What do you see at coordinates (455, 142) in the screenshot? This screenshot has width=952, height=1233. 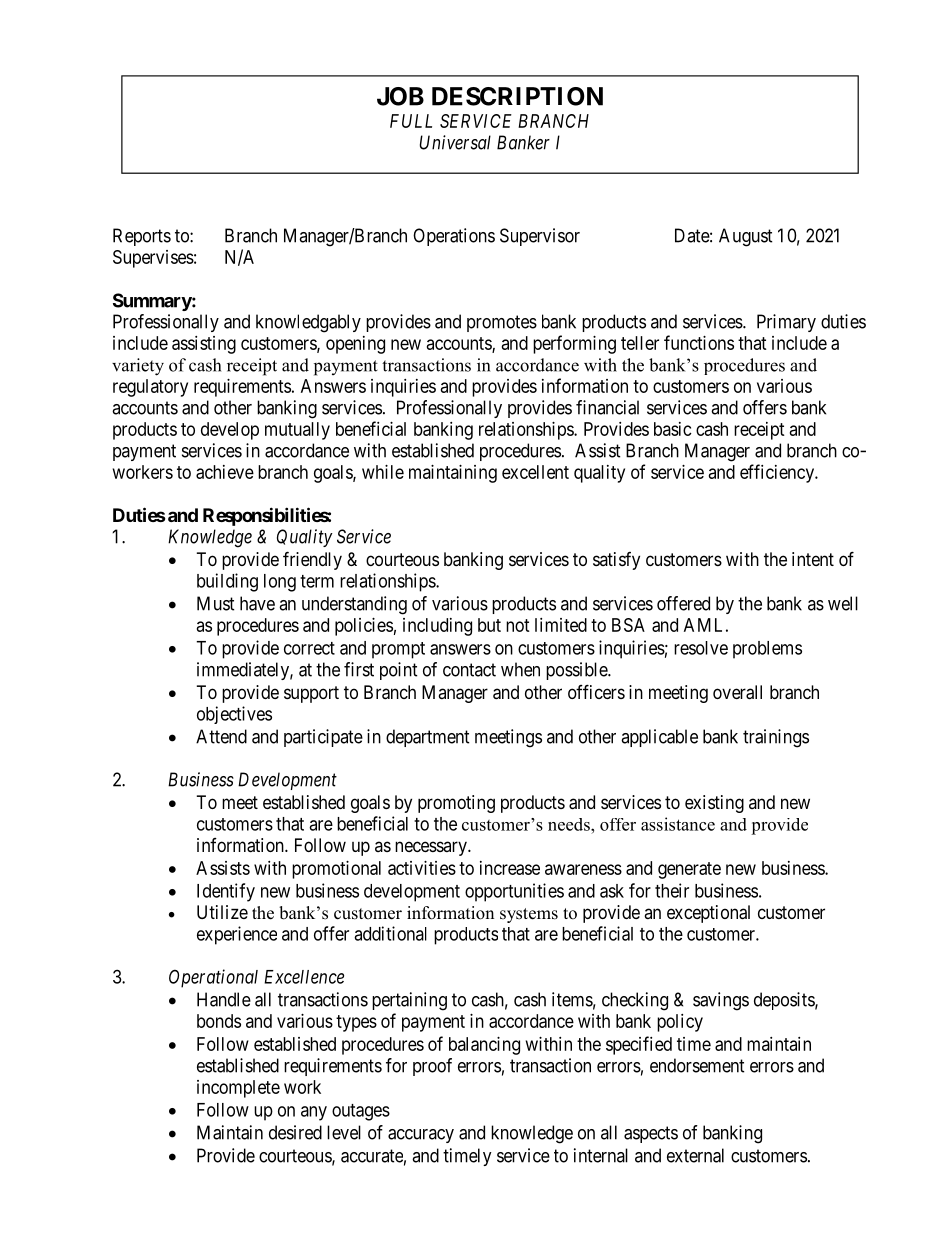 I see `Universal` at bounding box center [455, 142].
